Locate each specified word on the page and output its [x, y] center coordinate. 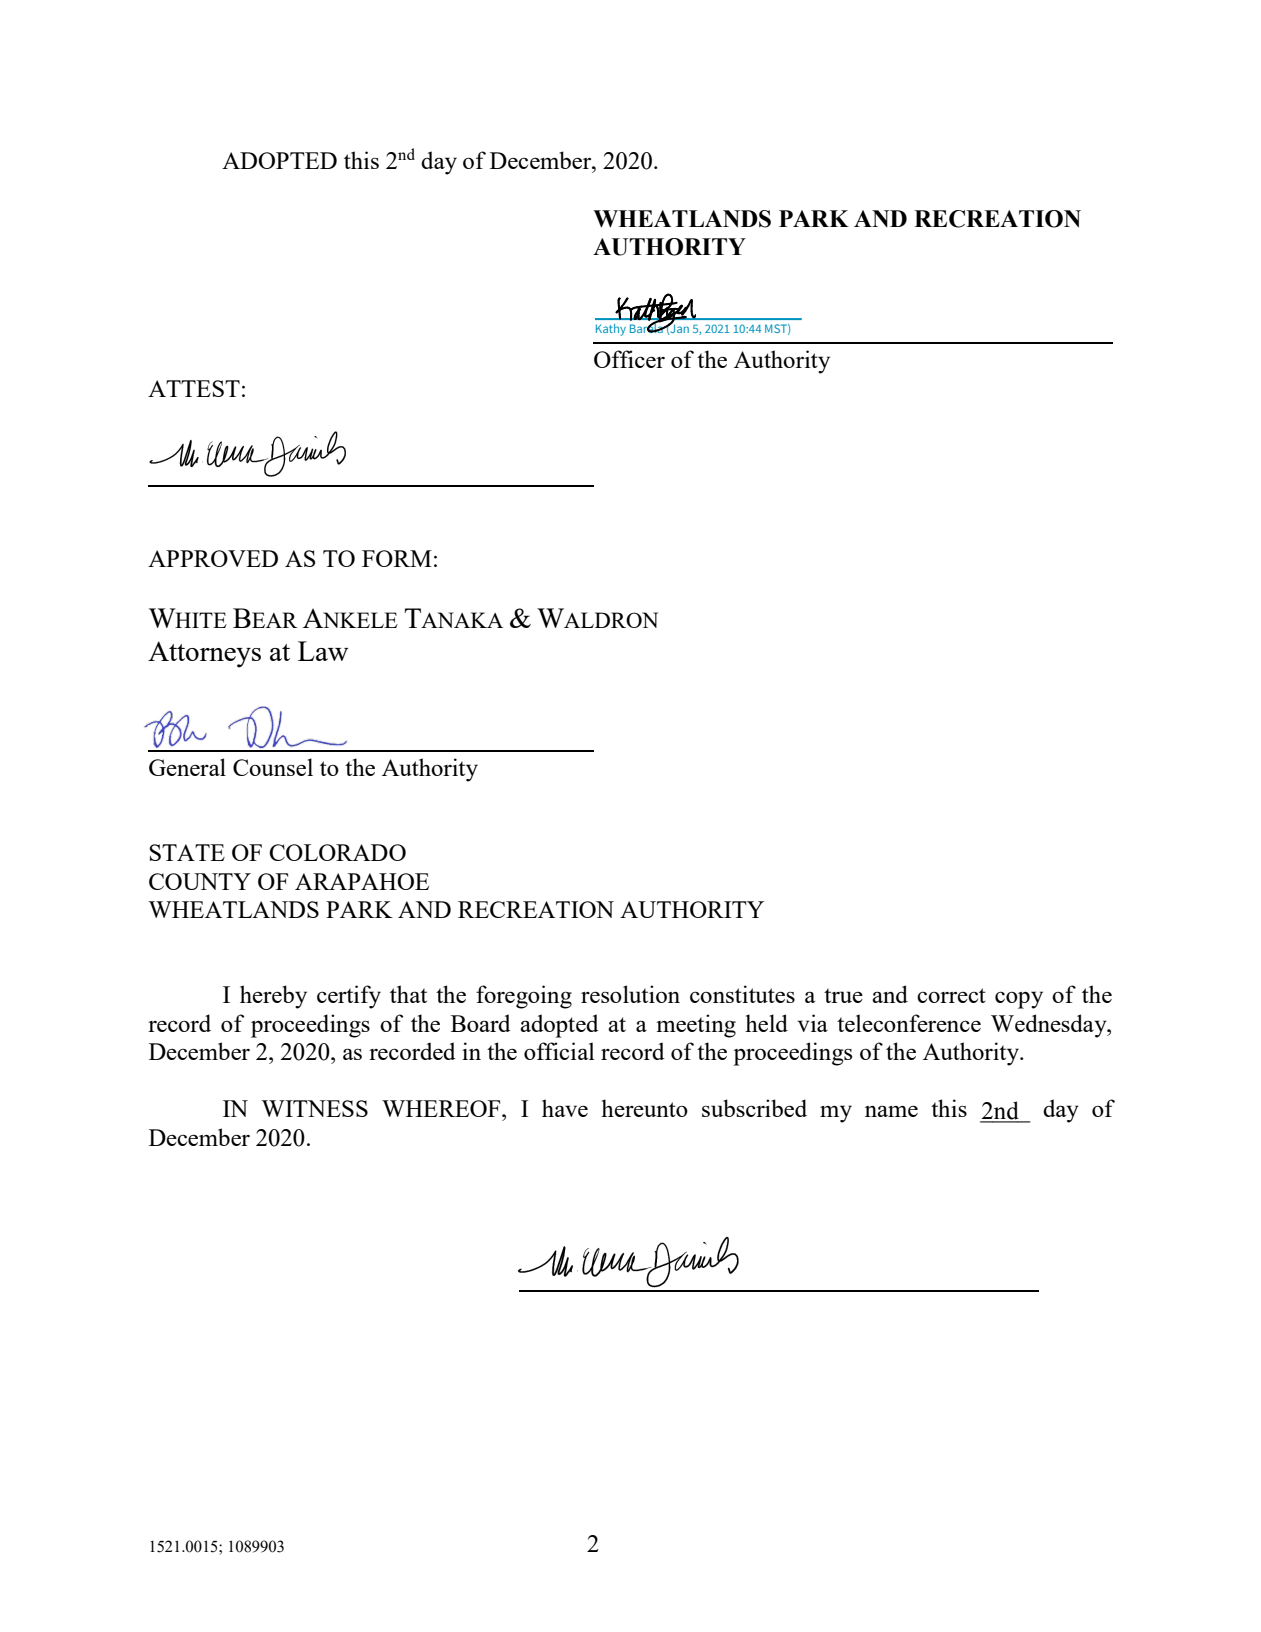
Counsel [273, 767]
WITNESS [314, 1108]
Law [323, 651]
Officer [629, 359]
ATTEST [194, 388]
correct [951, 995]
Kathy [611, 330]
